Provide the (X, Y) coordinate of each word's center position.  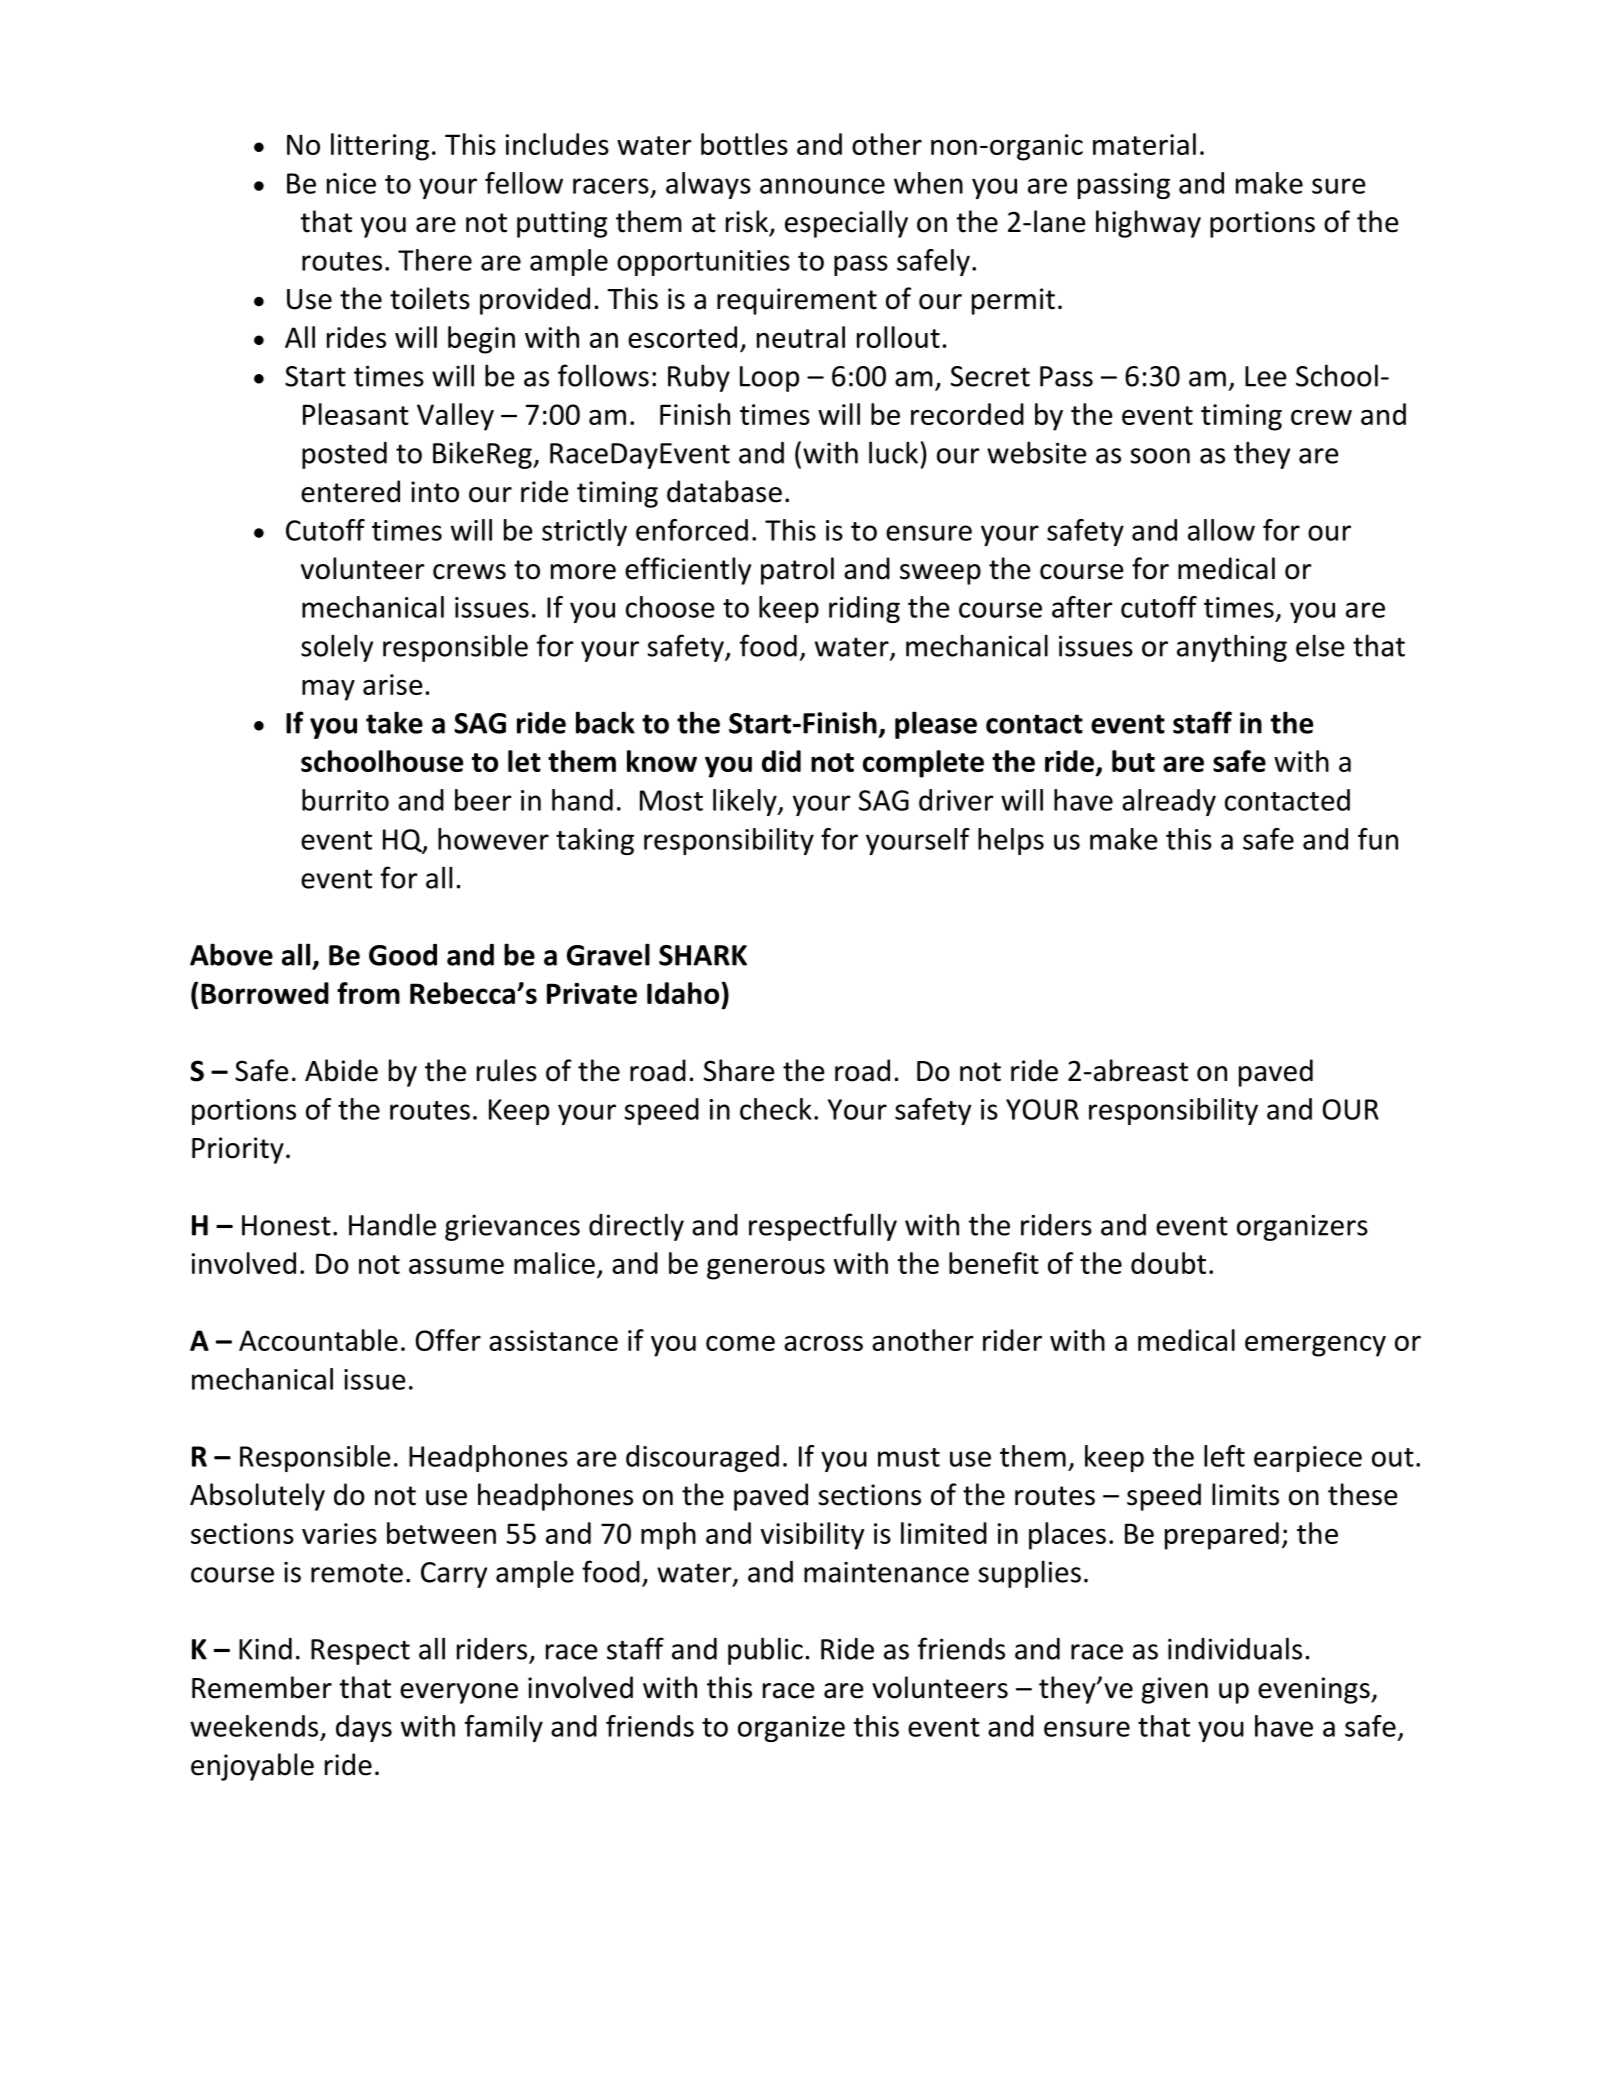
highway (1148, 224)
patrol (797, 571)
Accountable (318, 1340)
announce (822, 186)
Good (403, 955)
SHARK (703, 955)
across (823, 1343)
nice (351, 183)
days (364, 1728)
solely (337, 648)
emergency (1315, 1346)
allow (1221, 530)
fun (1378, 839)
